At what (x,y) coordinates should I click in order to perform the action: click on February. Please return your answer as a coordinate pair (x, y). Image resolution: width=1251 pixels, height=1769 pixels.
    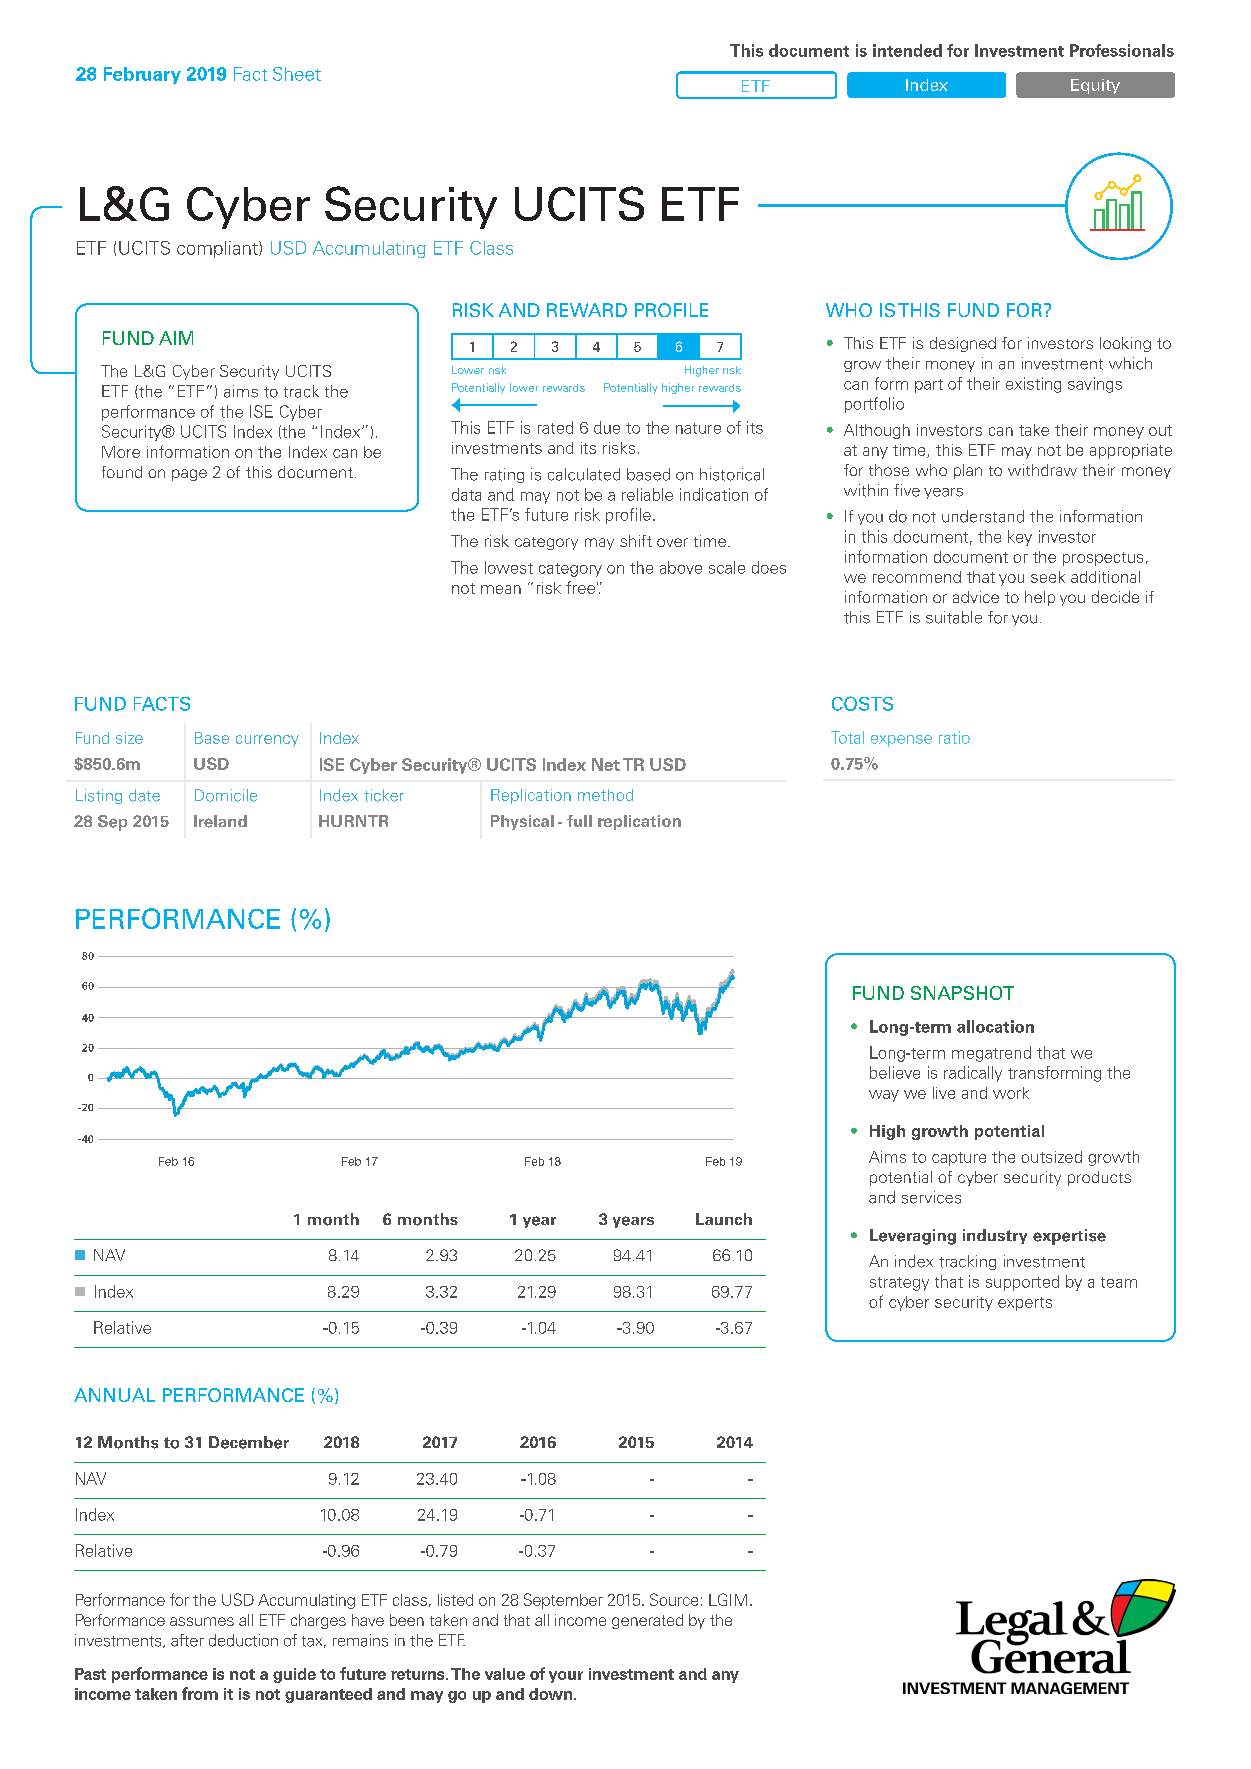
    Looking at the image, I should click on (142, 75).
